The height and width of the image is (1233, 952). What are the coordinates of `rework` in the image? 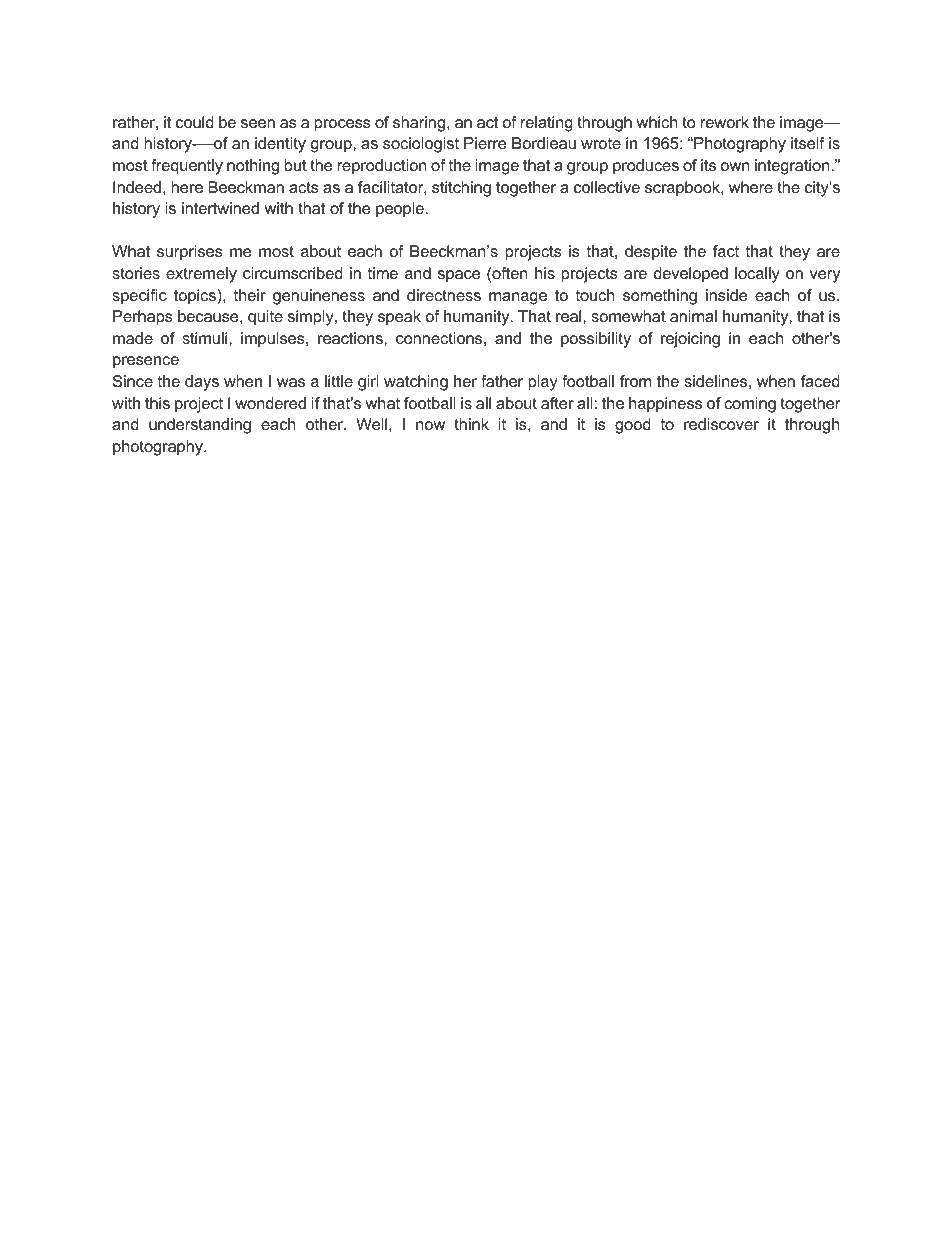 It's located at (725, 122).
